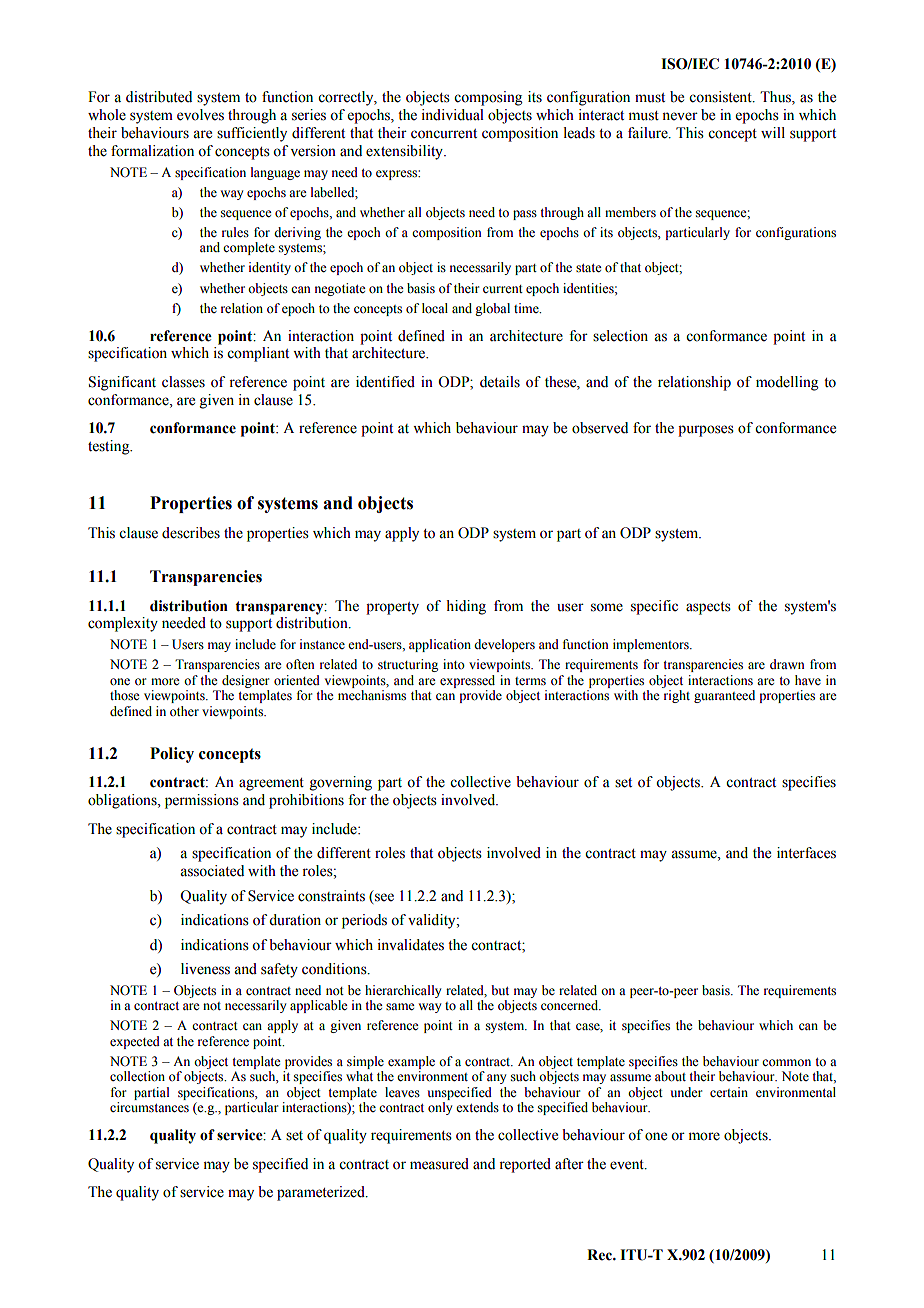 The image size is (924, 1308). What do you see at coordinates (806, 853) in the document?
I see `interfaces` at bounding box center [806, 853].
